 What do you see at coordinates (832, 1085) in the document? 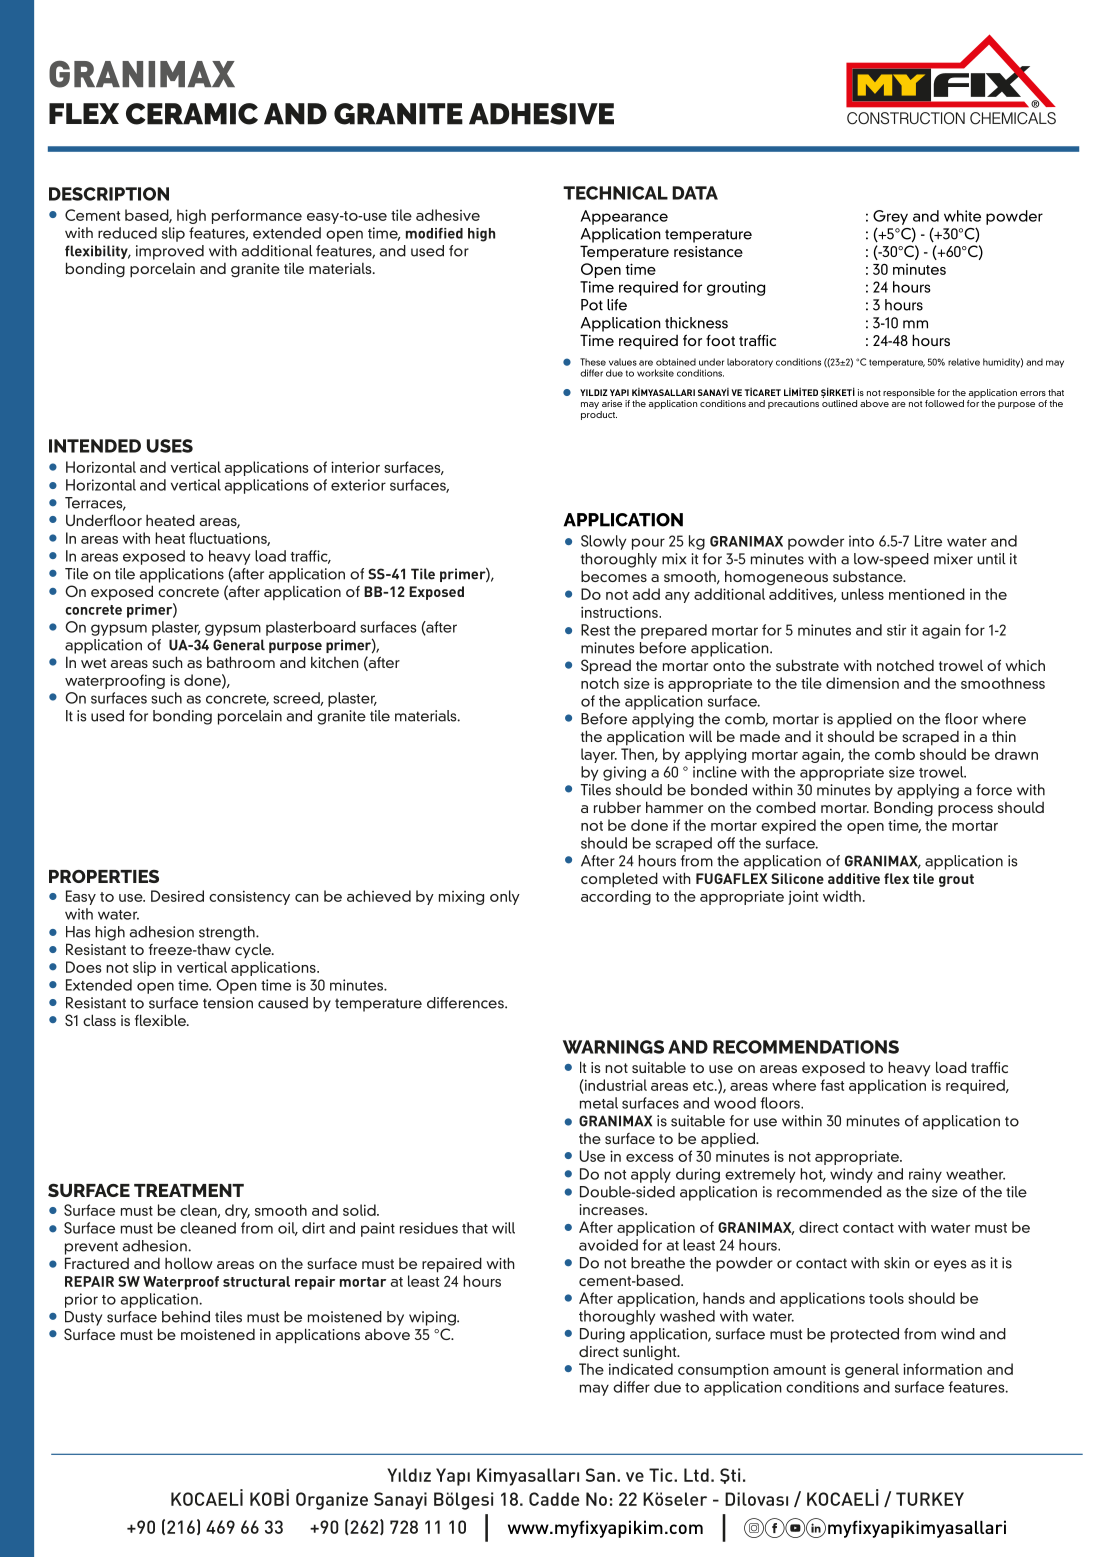
I see `fast` at bounding box center [832, 1085].
